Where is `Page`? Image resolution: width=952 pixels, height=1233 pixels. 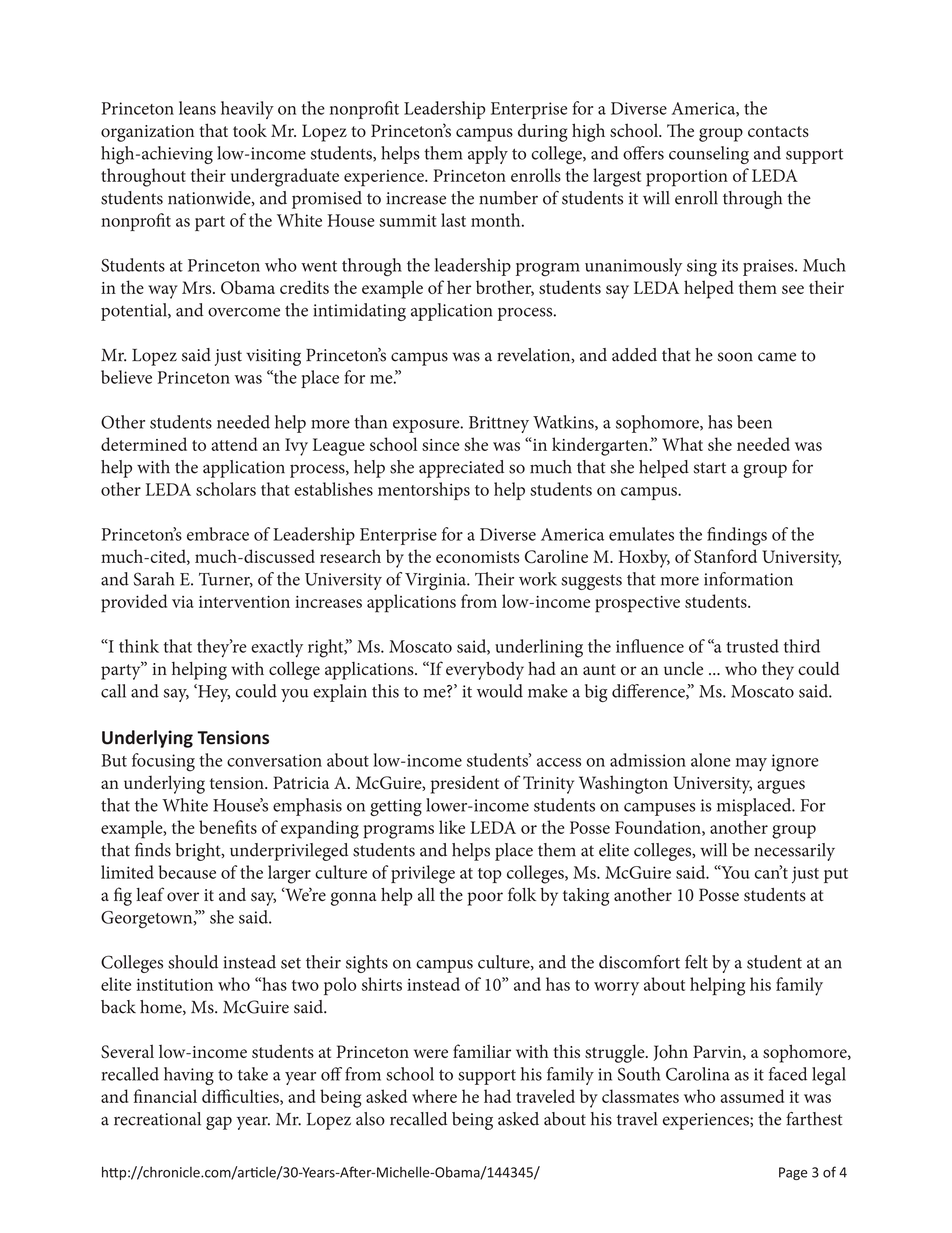
Page is located at coordinates (793, 1173).
